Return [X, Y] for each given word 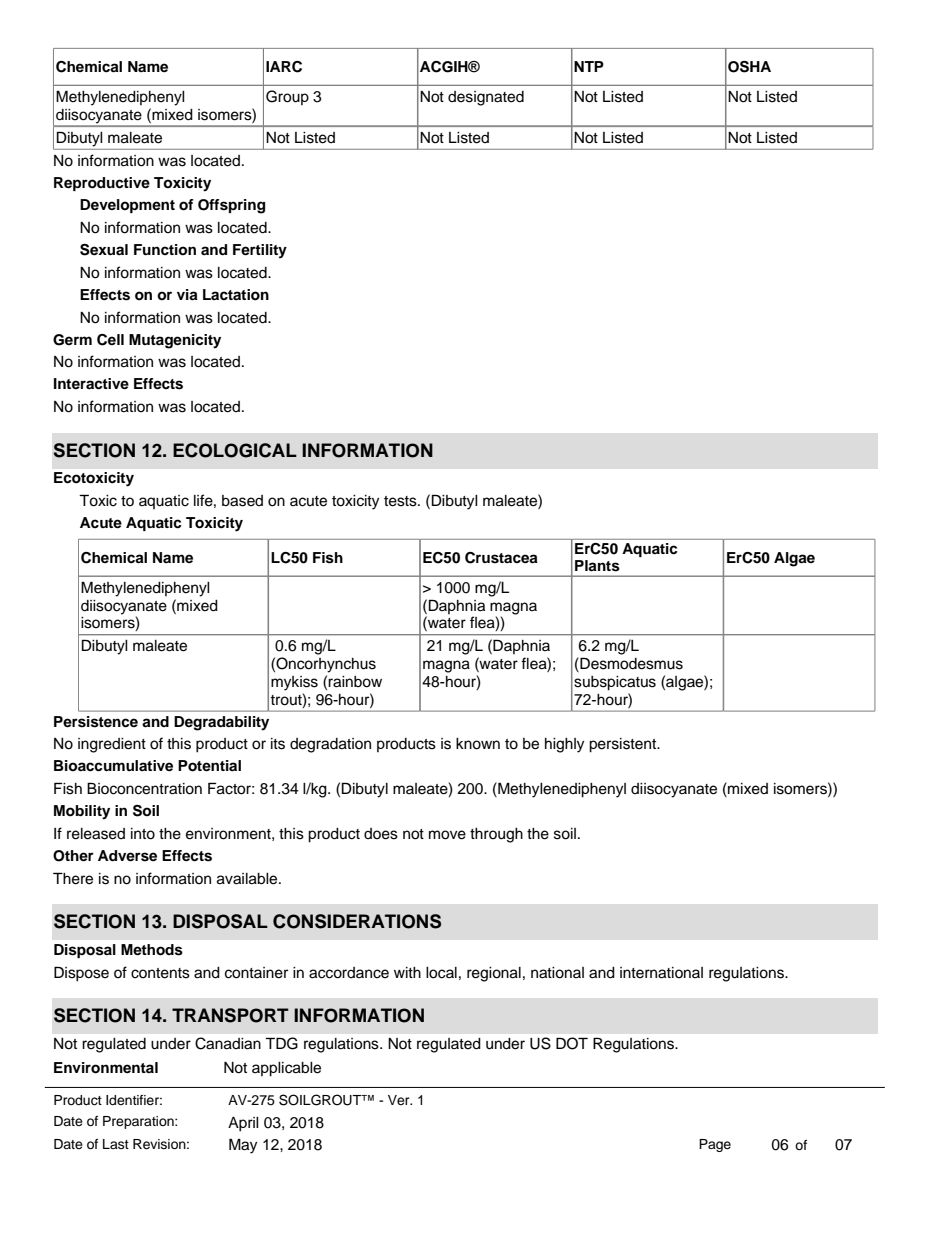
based [242, 501]
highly [564, 745]
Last [116, 1144]
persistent [624, 745]
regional [494, 974]
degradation [330, 745]
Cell [110, 340]
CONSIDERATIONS [357, 921]
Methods [152, 950]
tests [401, 501]
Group [287, 97]
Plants [597, 566]
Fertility [260, 251]
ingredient [112, 745]
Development [127, 206]
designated [486, 98]
